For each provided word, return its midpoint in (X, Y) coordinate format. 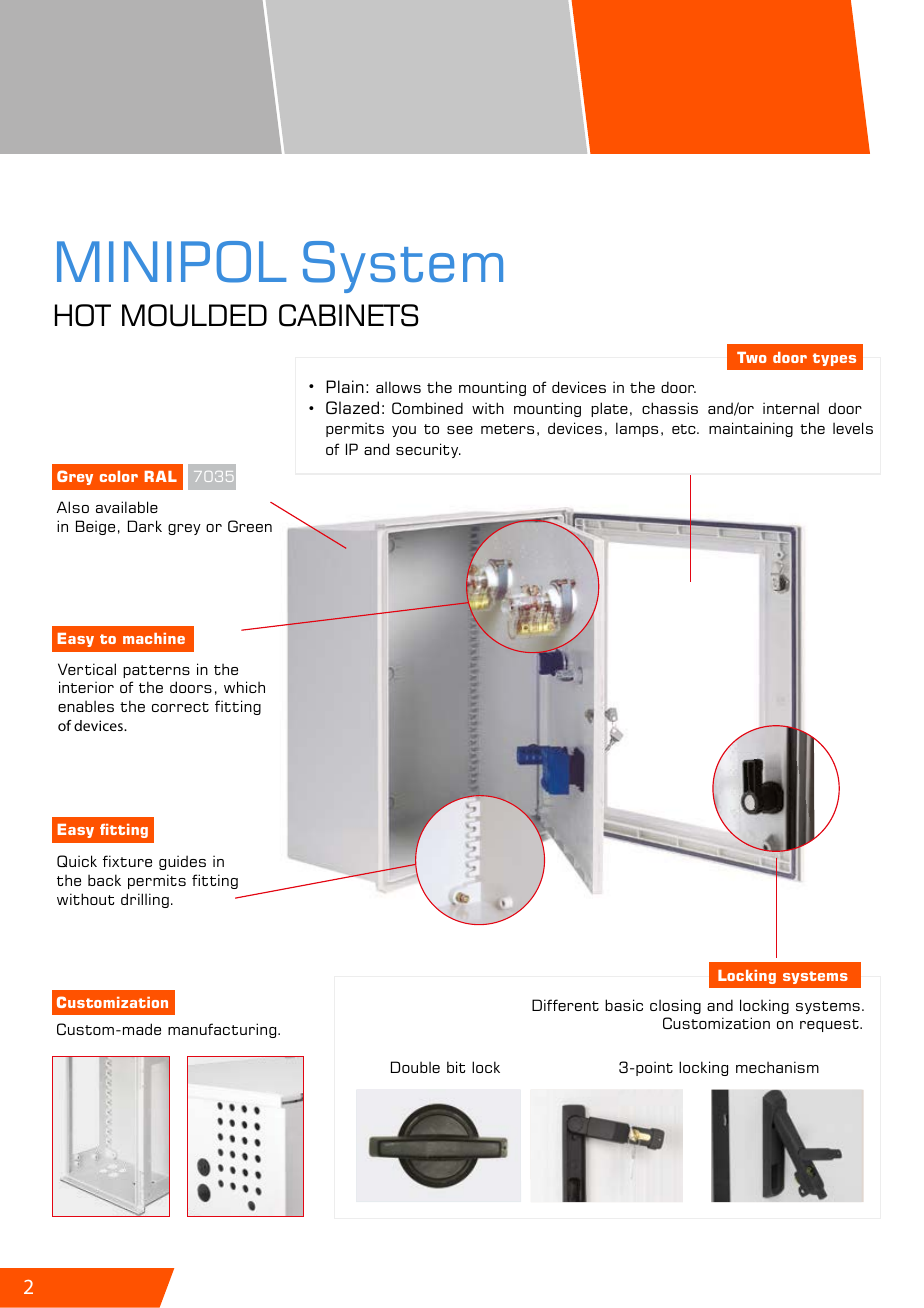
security (428, 450)
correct (180, 707)
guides (182, 862)
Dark (145, 526)
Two (752, 357)
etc (685, 429)
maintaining (751, 429)
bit (456, 1067)
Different (565, 1005)
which (244, 687)
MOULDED (194, 315)
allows (398, 387)
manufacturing (223, 1030)
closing (675, 1006)
